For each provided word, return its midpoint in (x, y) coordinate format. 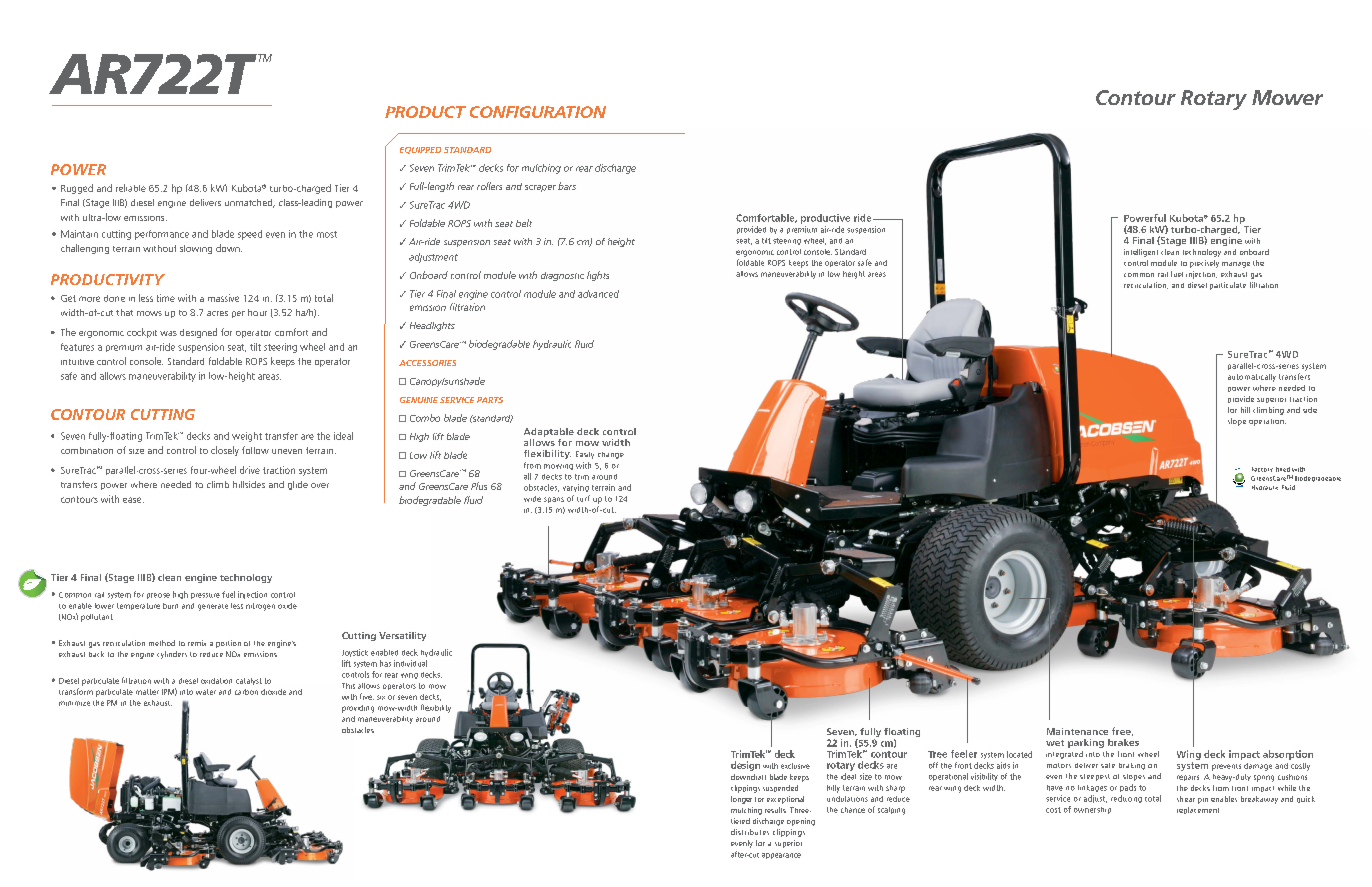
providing (358, 709)
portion (228, 644)
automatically (1252, 378)
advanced (598, 294)
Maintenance (1077, 731)
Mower (1287, 97)
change (611, 455)
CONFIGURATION (538, 112)
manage (1236, 265)
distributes (750, 832)
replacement (1198, 810)
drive (250, 470)
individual (410, 663)
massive (223, 298)
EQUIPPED (420, 150)
